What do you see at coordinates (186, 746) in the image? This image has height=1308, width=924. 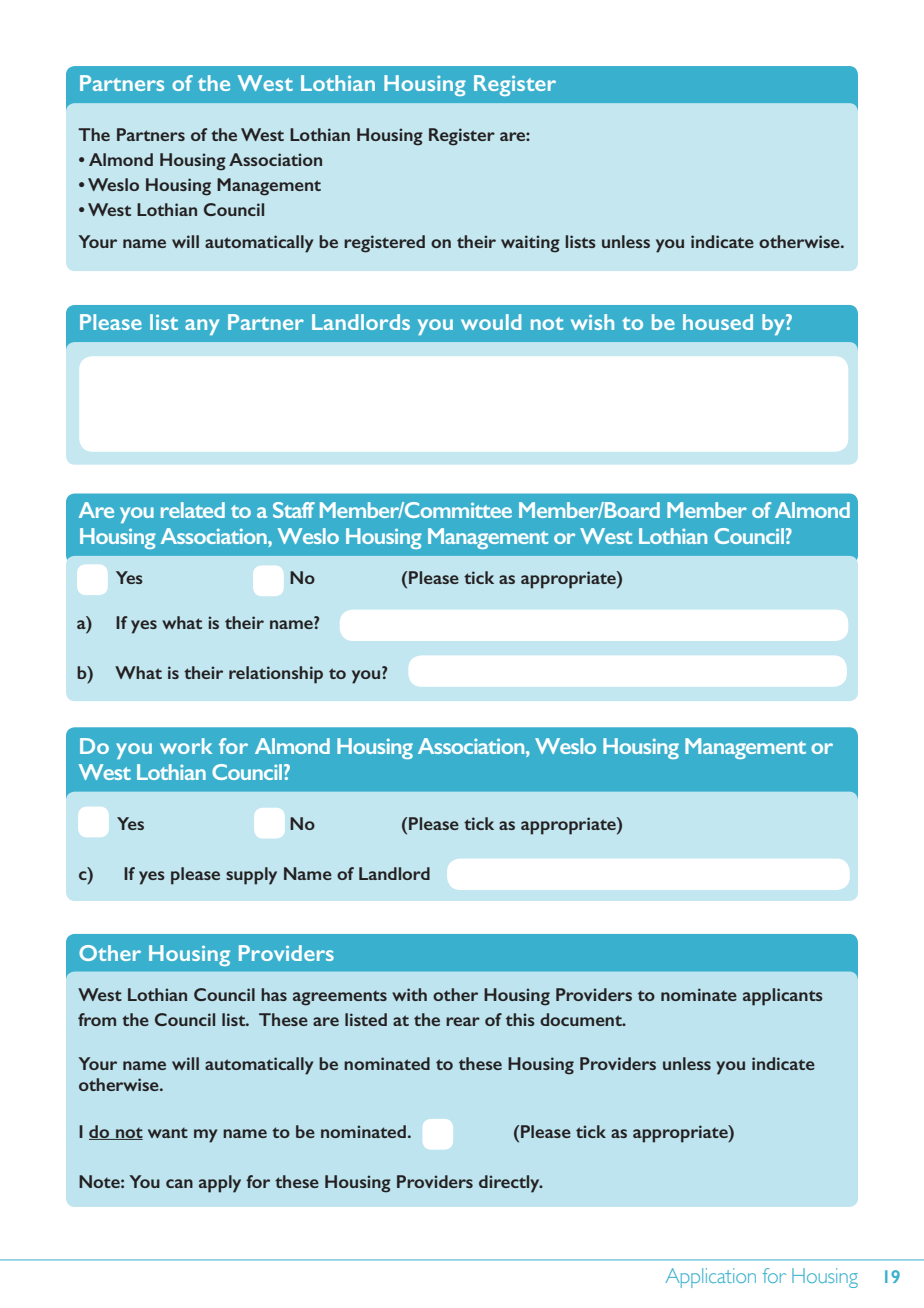 I see `work` at bounding box center [186, 746].
